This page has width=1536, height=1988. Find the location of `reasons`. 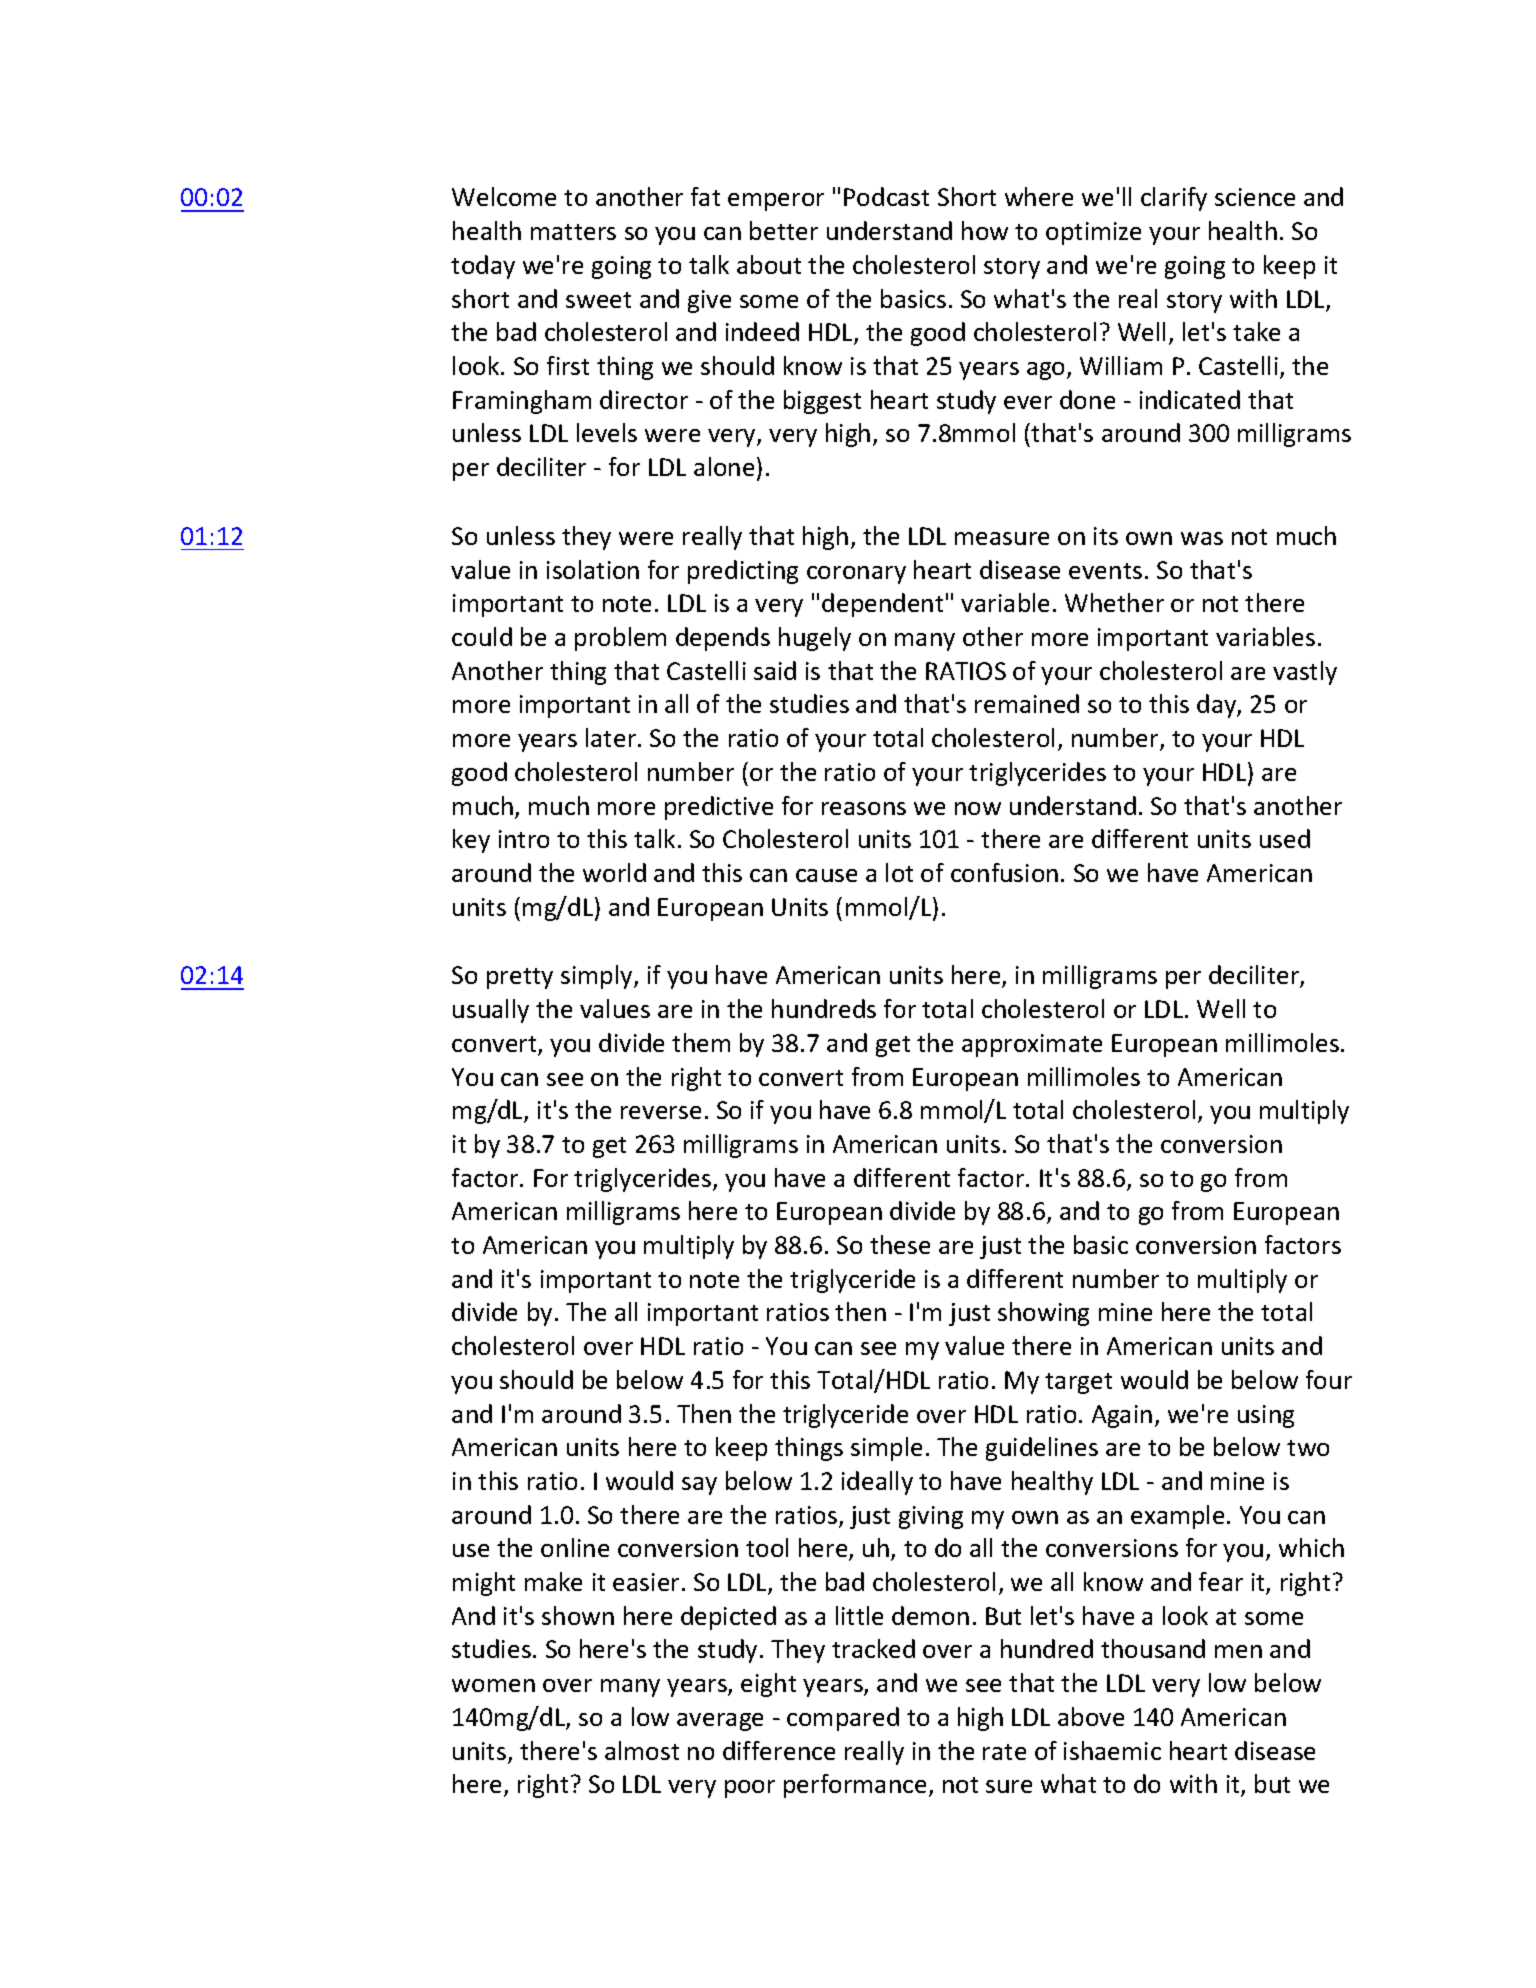

reasons is located at coordinates (864, 808).
